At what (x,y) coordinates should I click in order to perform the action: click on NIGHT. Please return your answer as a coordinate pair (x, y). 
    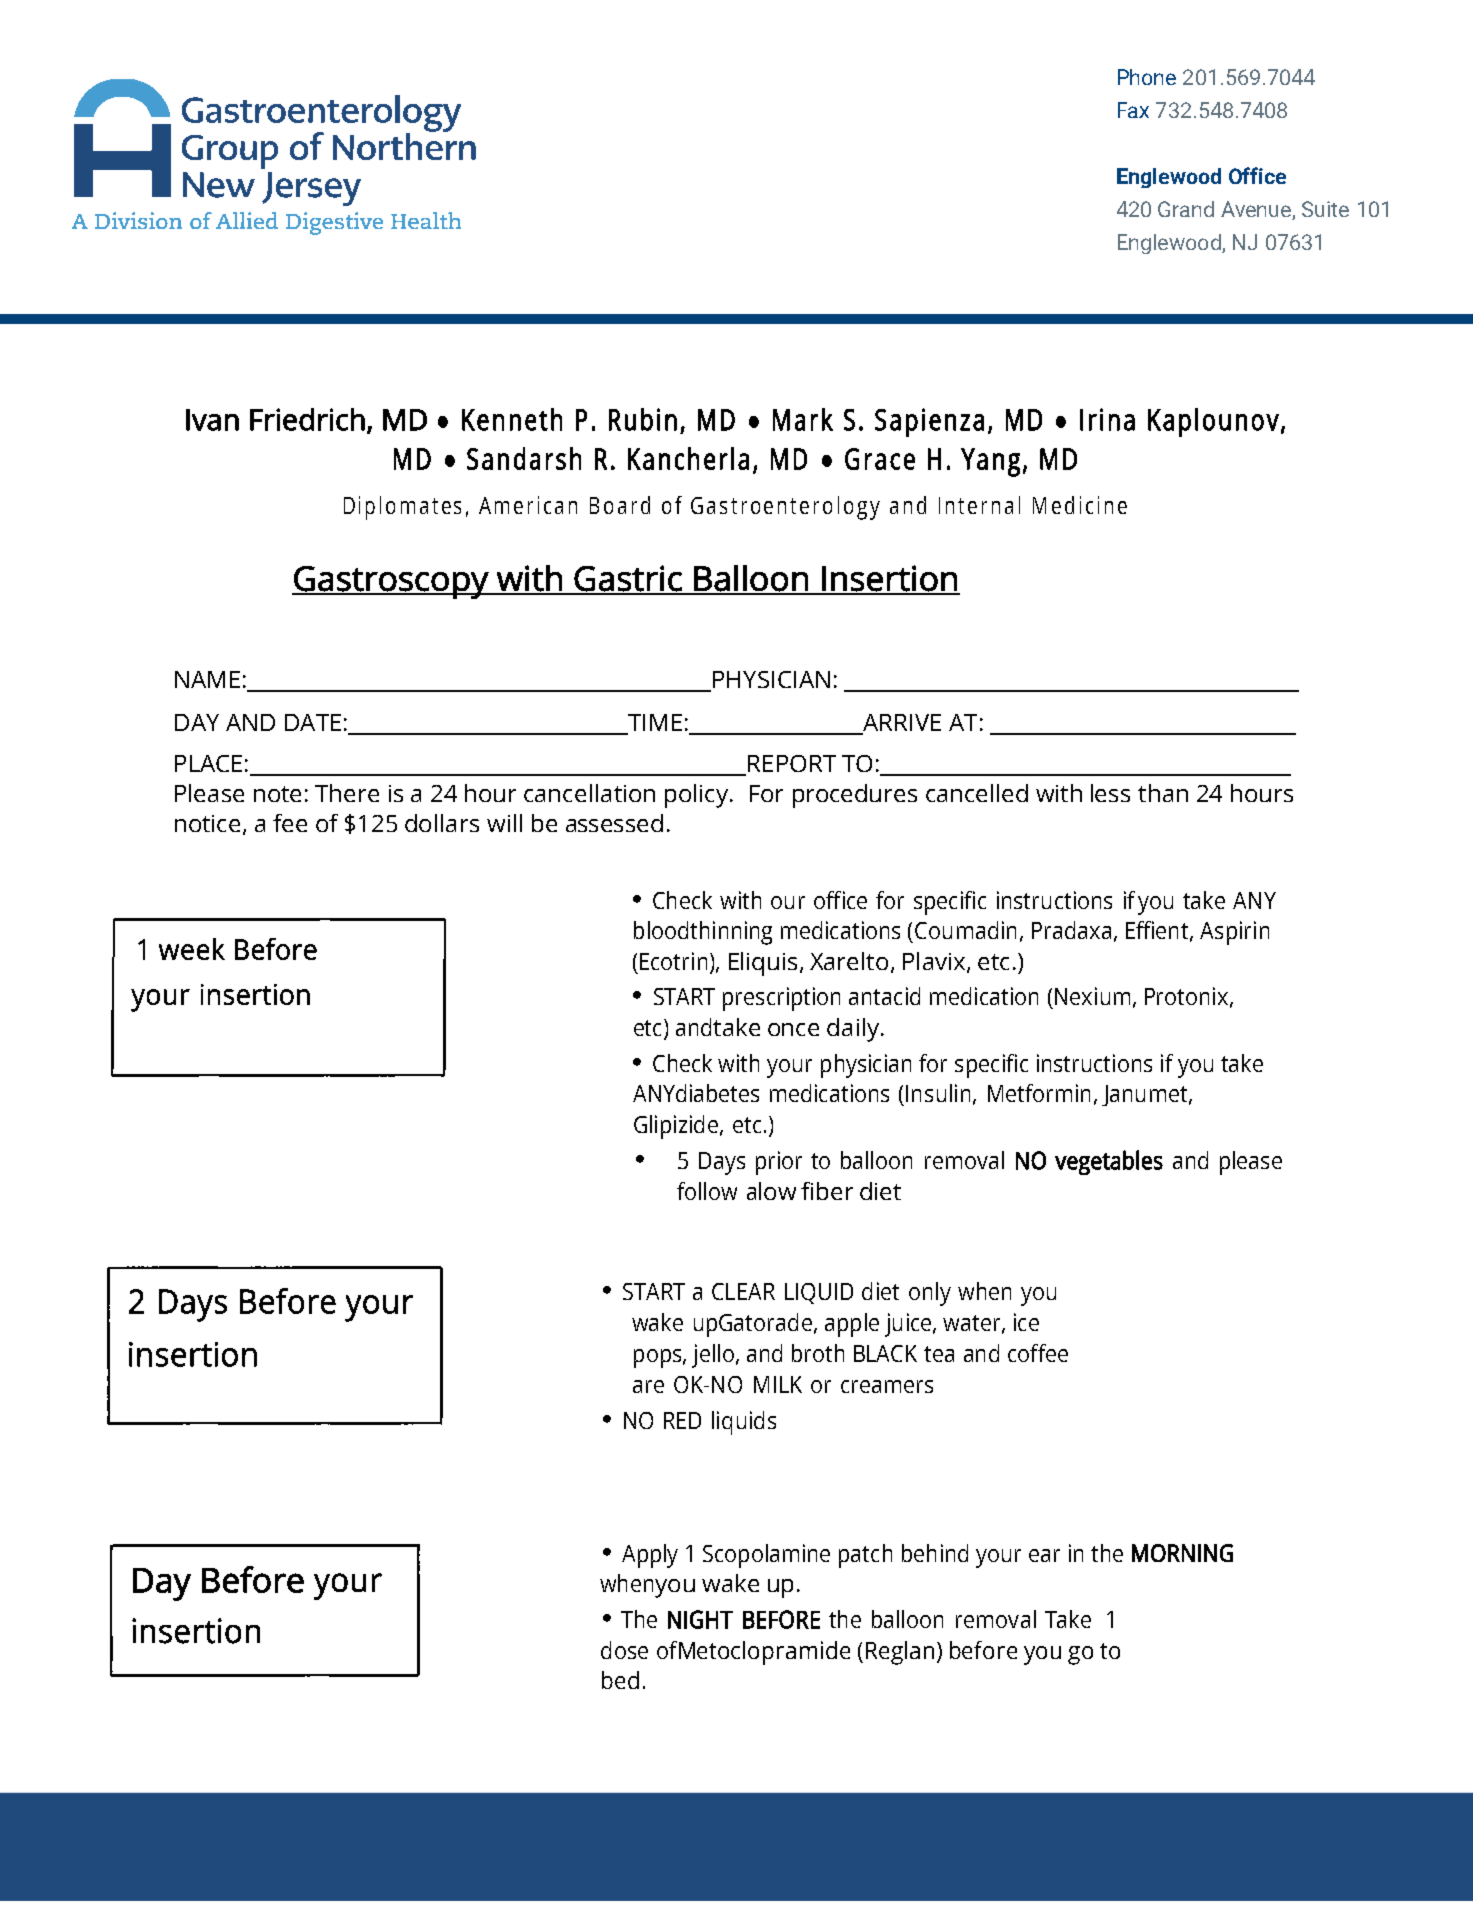
    Looking at the image, I should click on (700, 1619).
